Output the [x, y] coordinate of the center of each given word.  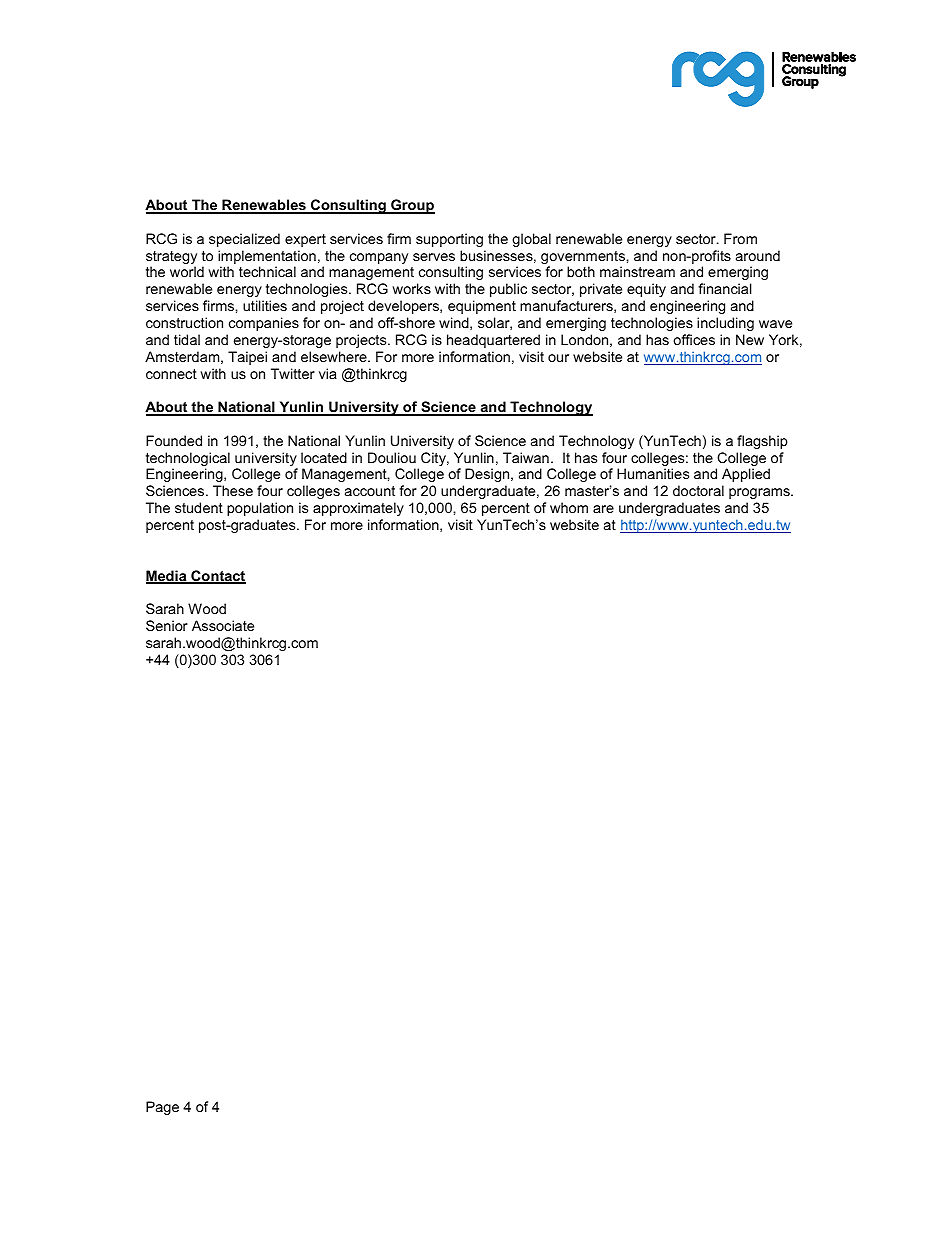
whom [569, 507]
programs [760, 493]
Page [162, 1108]
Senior [167, 625]
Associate [223, 625]
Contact [217, 577]
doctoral [698, 490]
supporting [449, 240]
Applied [746, 475]
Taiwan [526, 457]
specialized [244, 240]
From [740, 238]
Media [167, 577]
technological [188, 460]
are [603, 509]
